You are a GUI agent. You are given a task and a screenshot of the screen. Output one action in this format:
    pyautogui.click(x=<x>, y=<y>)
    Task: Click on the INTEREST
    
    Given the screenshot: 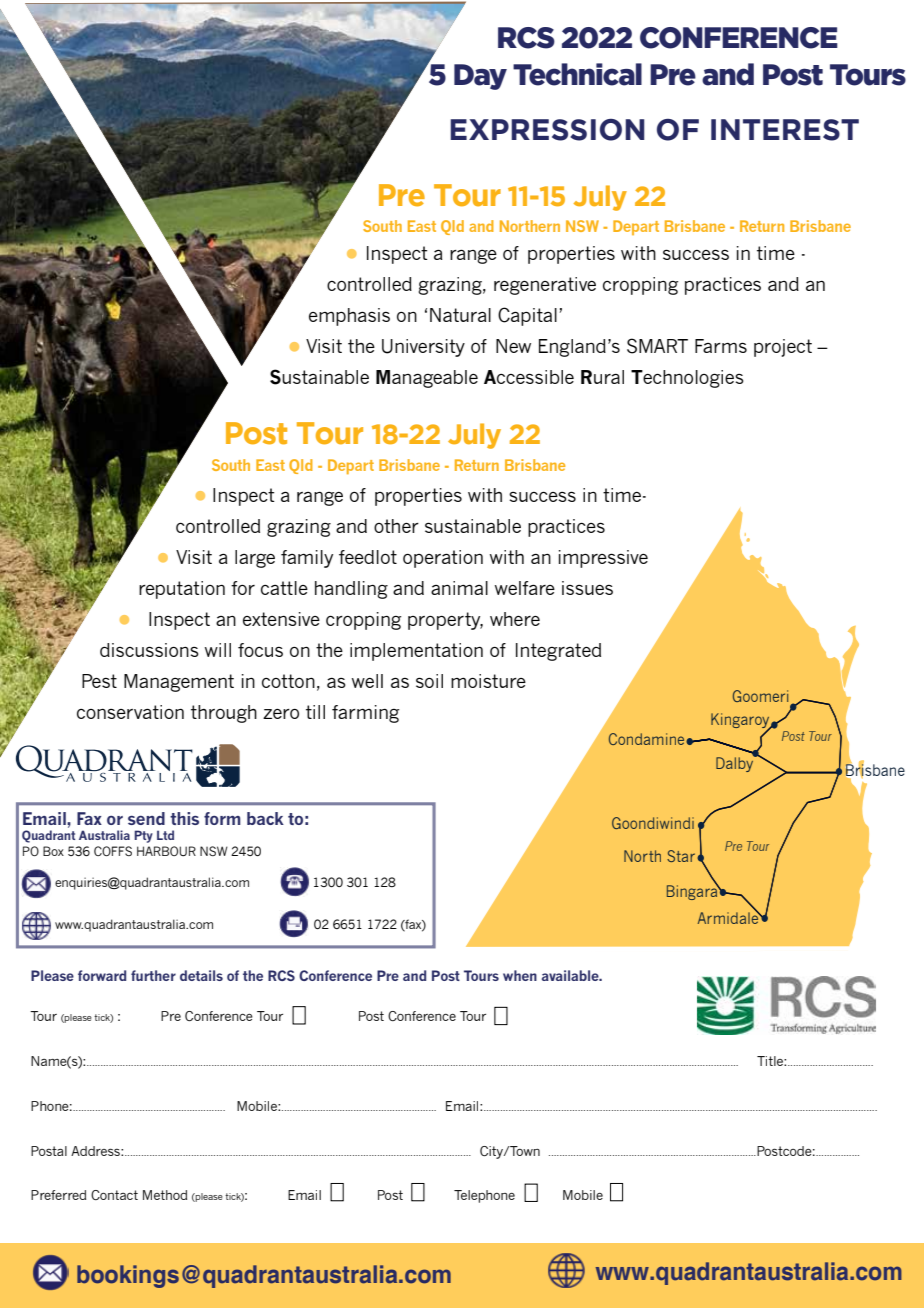 What is the action you would take?
    pyautogui.click(x=785, y=130)
